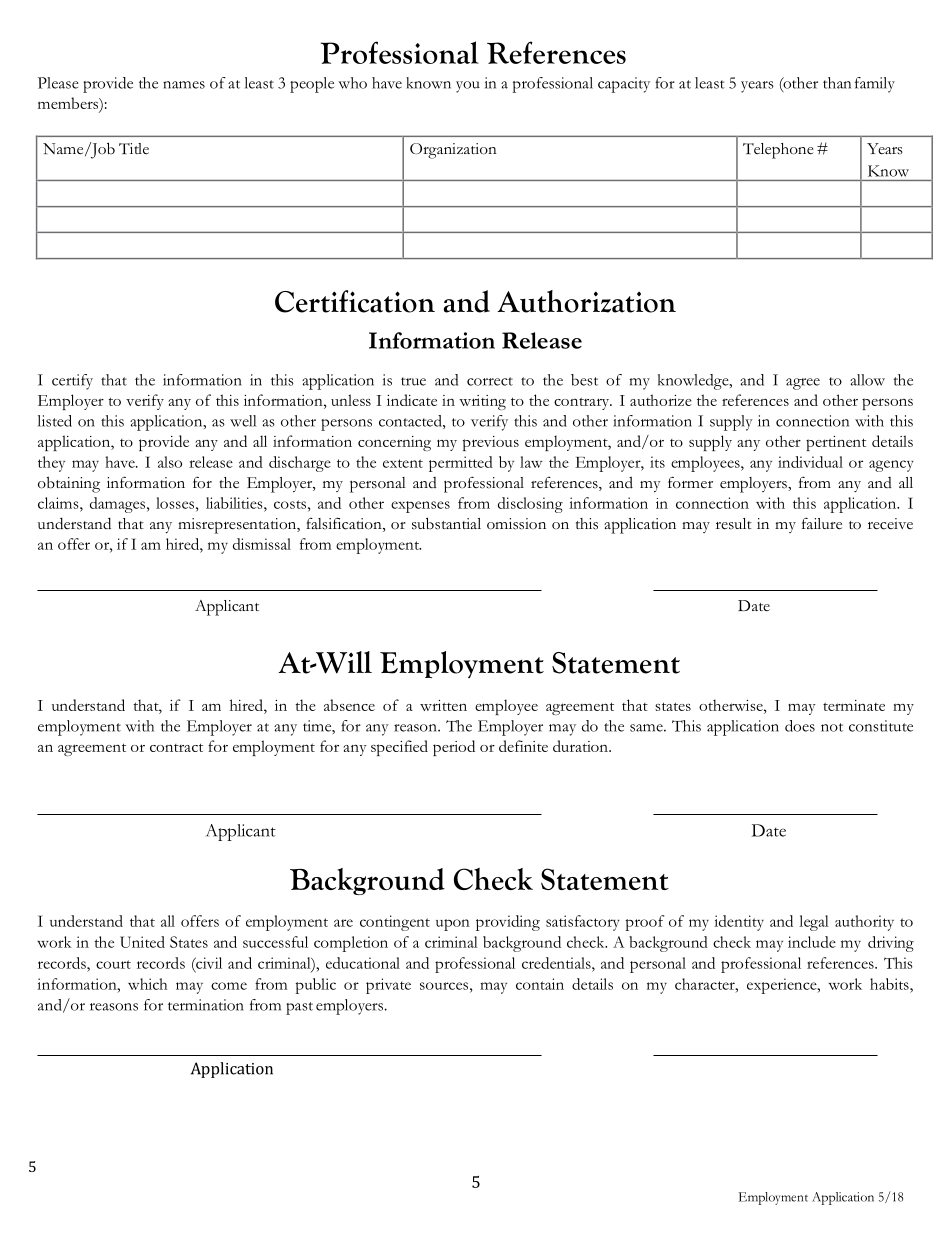 The width and height of the page is (952, 1233). Describe the element at coordinates (778, 151) in the page. I see `Telephone` at that location.
